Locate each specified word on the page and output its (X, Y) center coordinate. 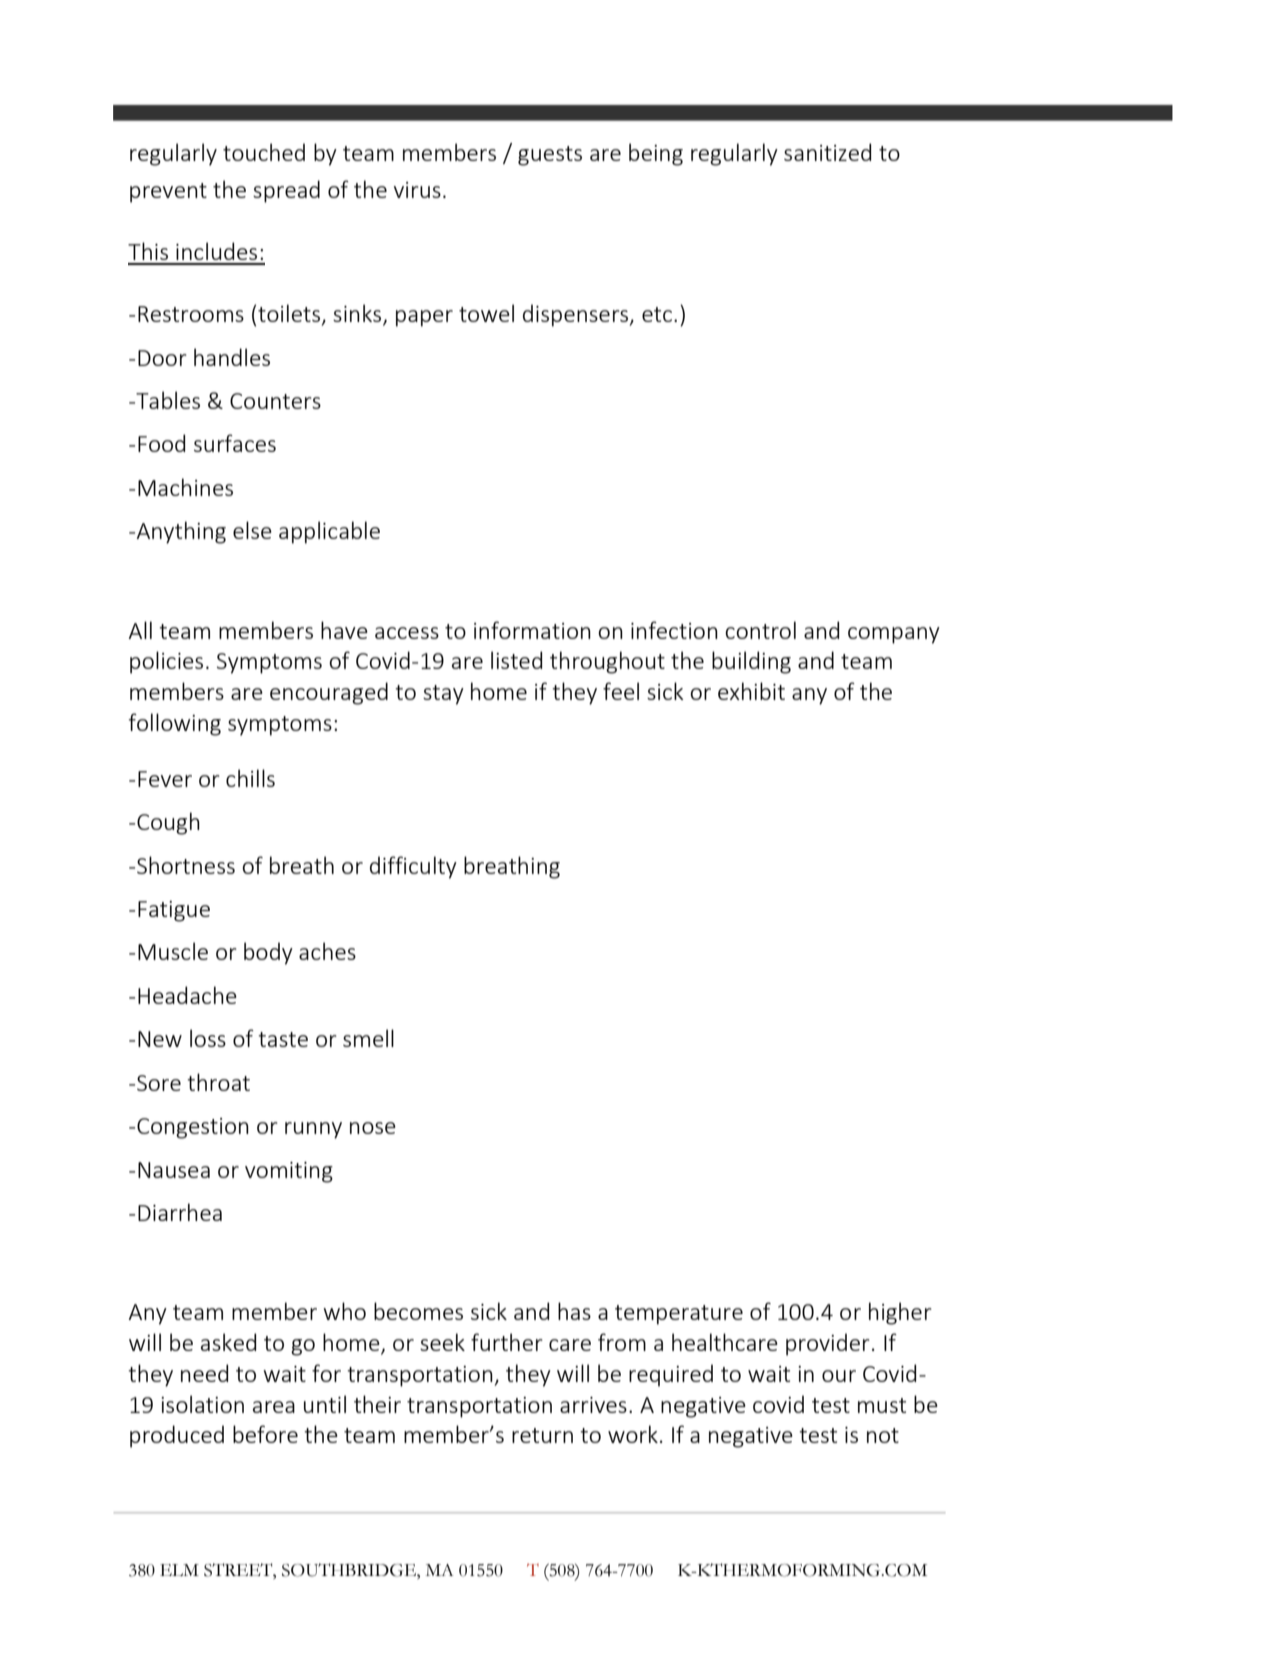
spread (286, 191)
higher (900, 1313)
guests (550, 156)
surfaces (235, 443)
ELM (179, 1570)
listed (516, 660)
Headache (187, 995)
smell (368, 1038)
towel (486, 313)
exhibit (751, 691)
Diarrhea (180, 1212)
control (760, 630)
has (574, 1311)
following (175, 724)
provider (828, 1344)
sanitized (827, 152)
